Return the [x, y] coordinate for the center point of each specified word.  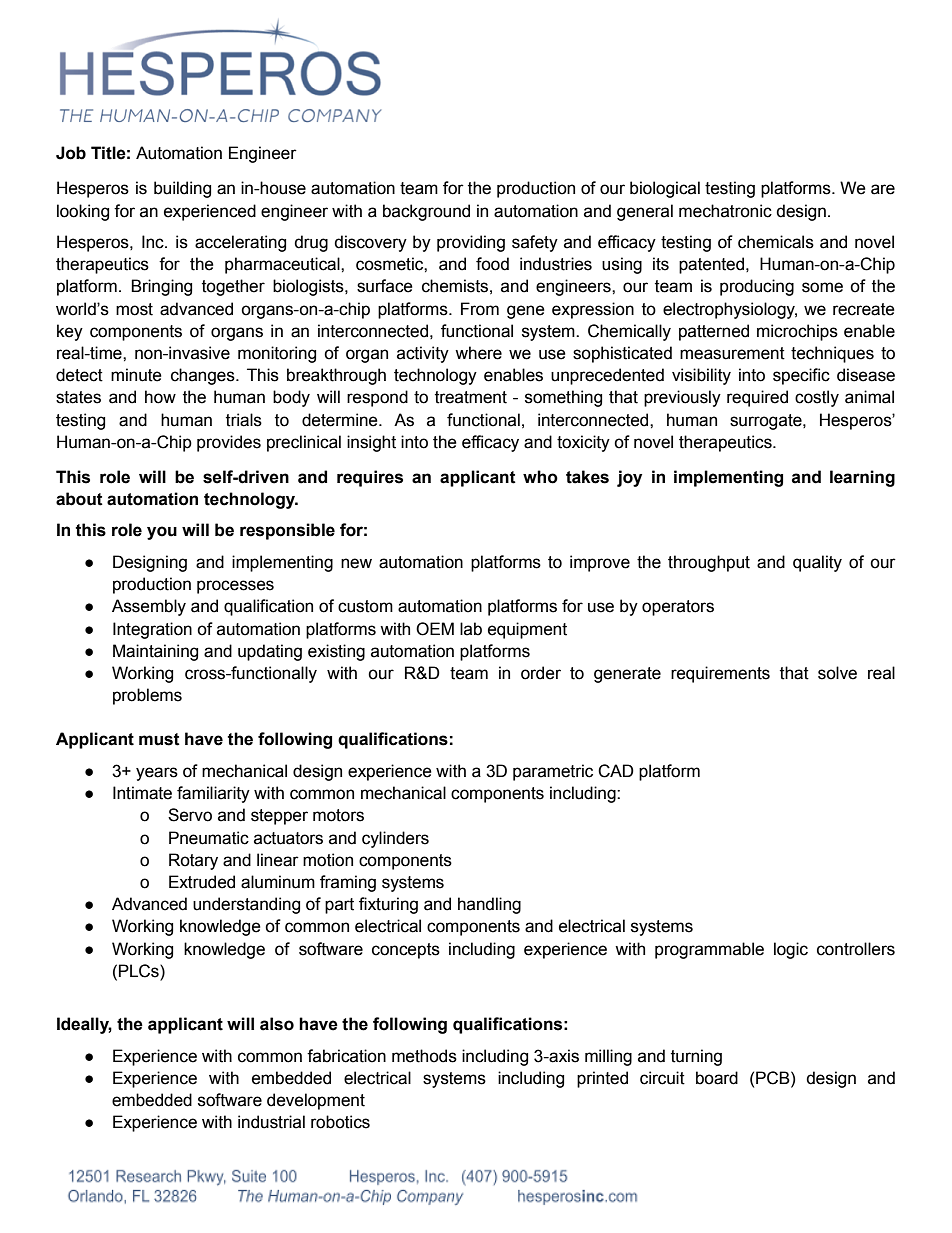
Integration [152, 630]
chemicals [776, 242]
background [426, 212]
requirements [720, 674]
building [182, 189]
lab [471, 629]
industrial [271, 1122]
